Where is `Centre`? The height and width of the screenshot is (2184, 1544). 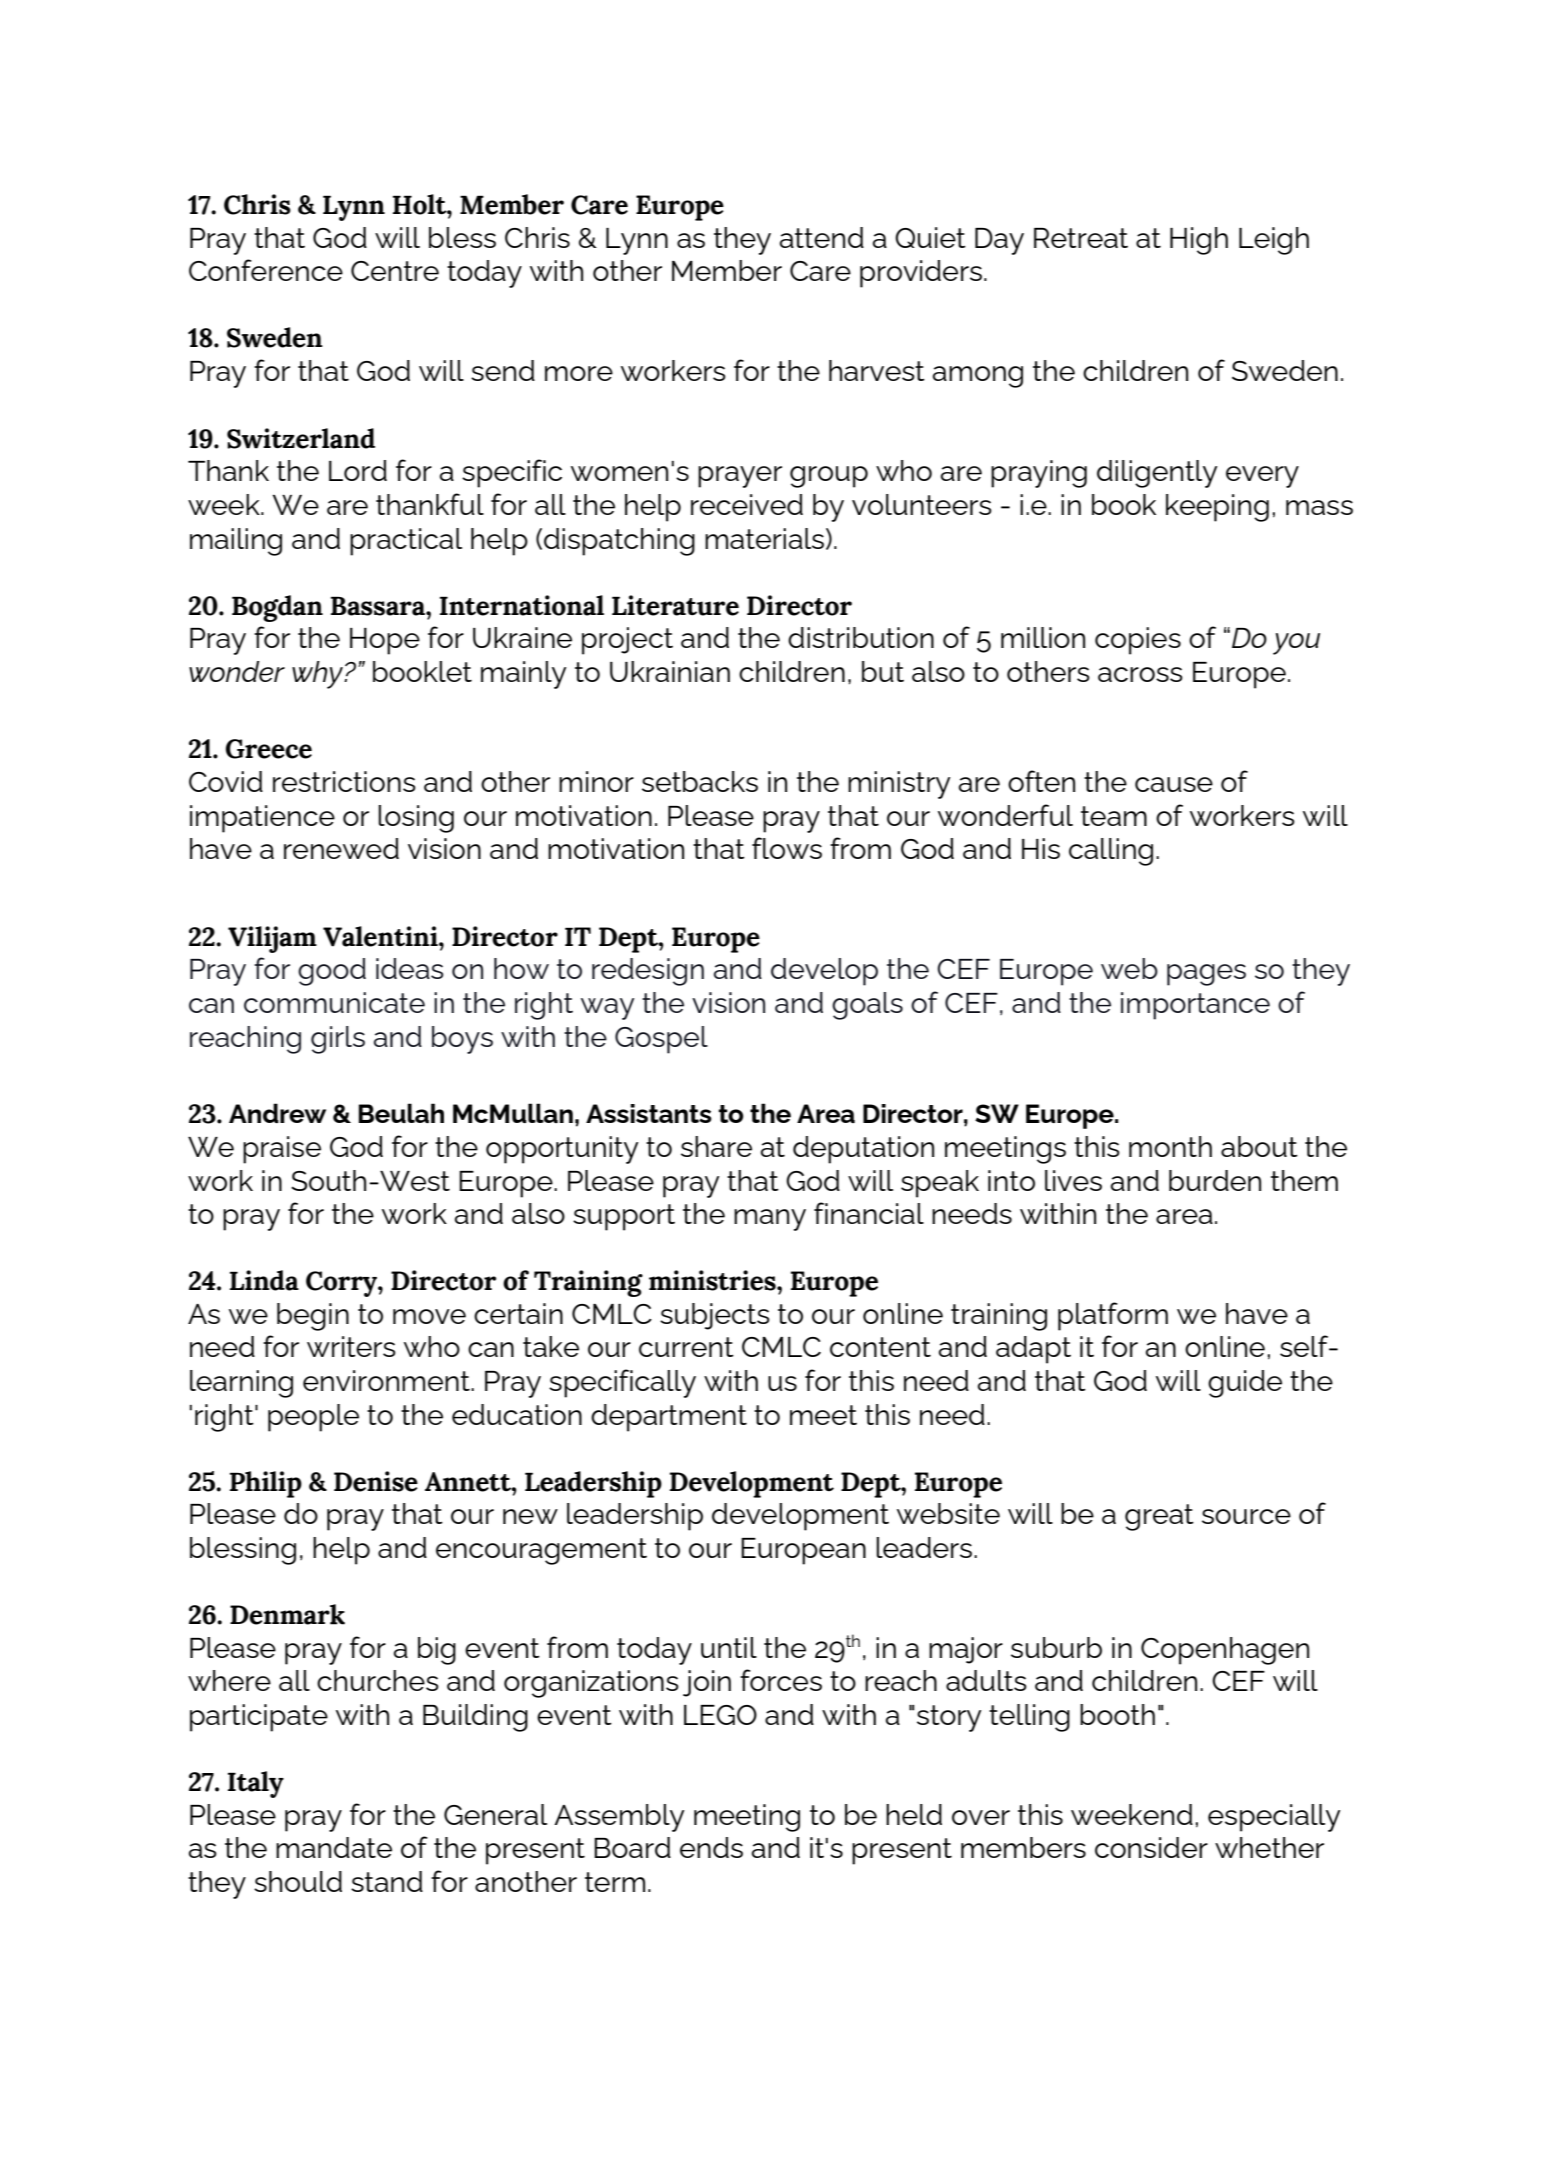 Centre is located at coordinates (395, 271).
